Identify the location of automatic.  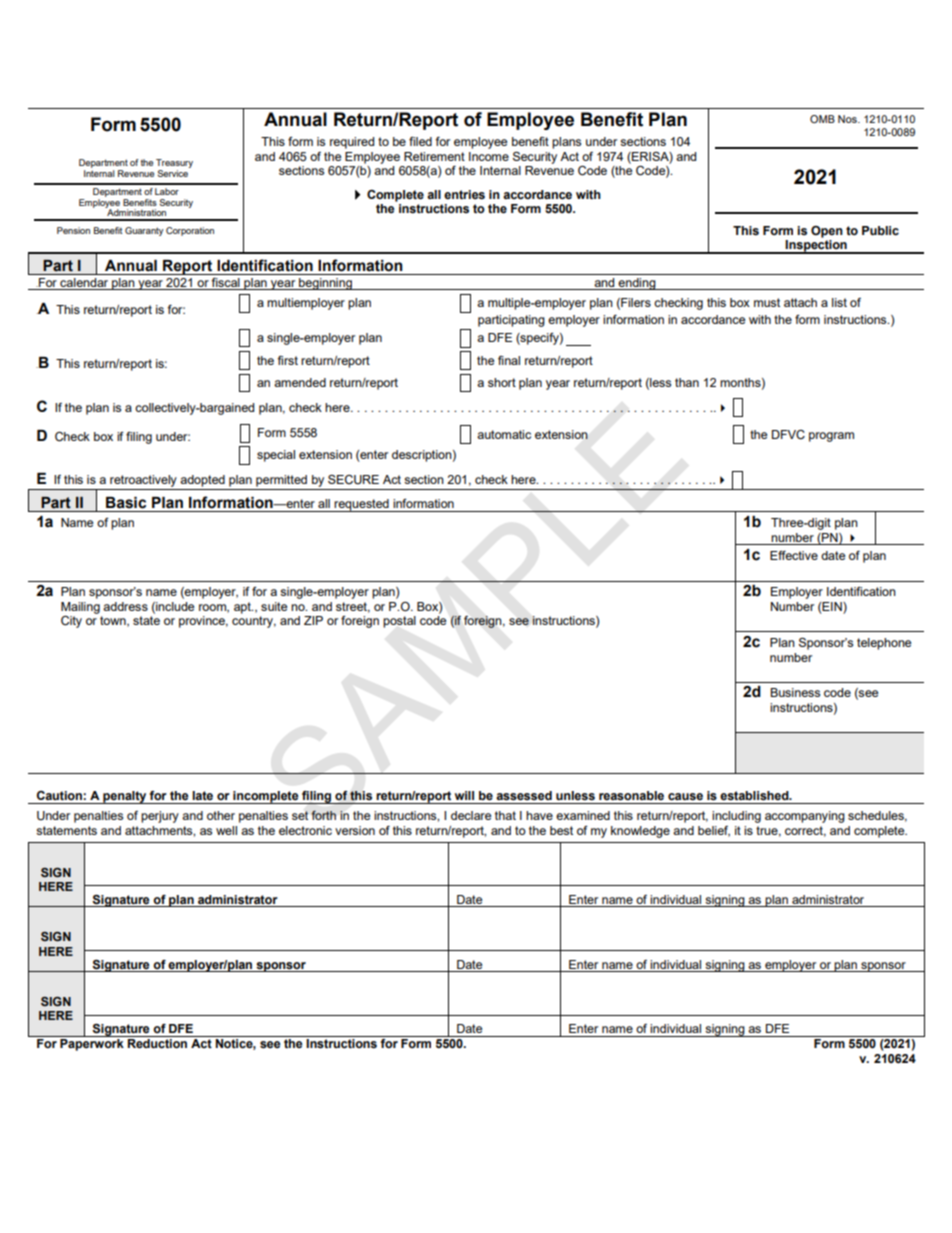
(504, 434).
